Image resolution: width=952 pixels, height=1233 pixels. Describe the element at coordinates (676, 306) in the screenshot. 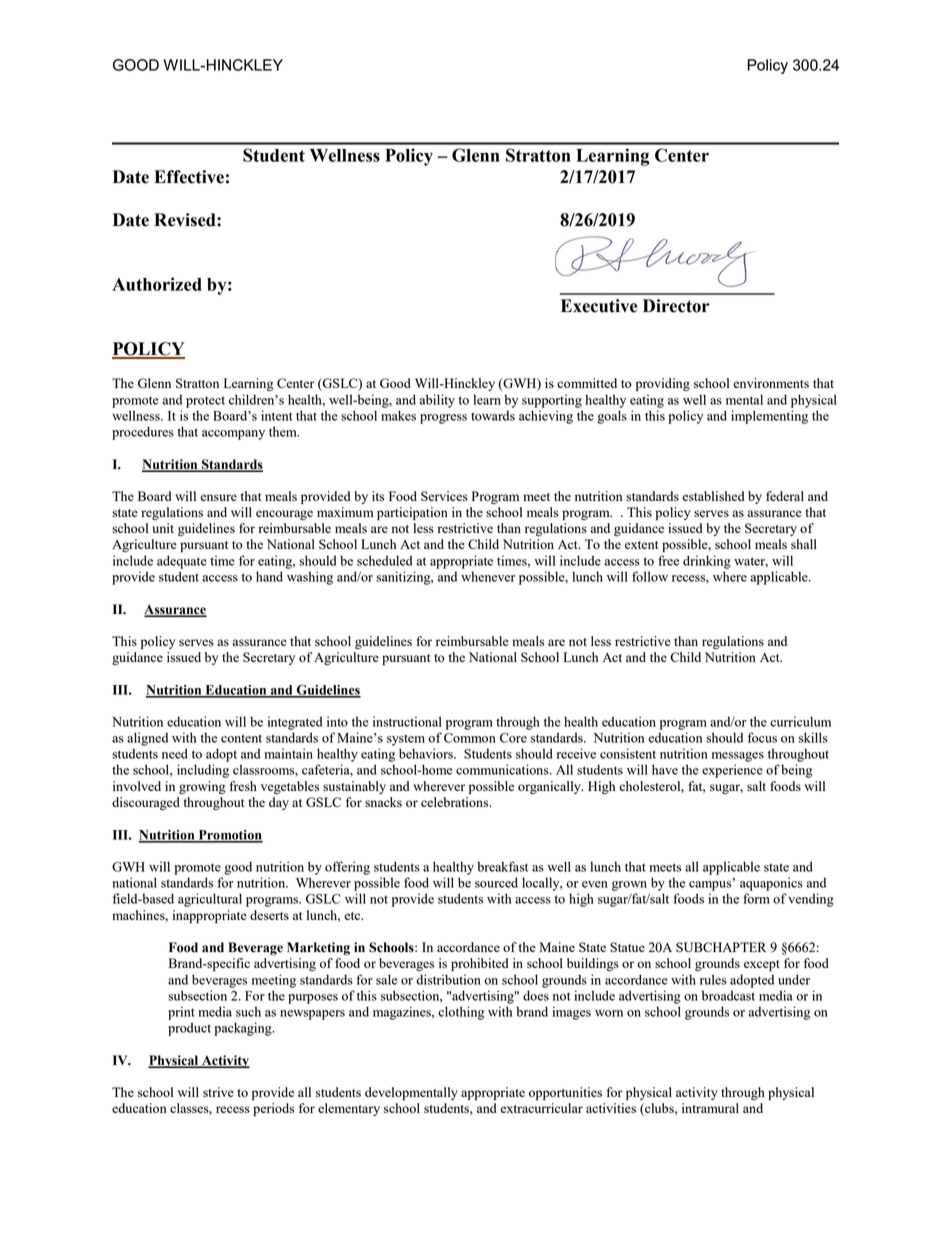

I see `Director` at that location.
